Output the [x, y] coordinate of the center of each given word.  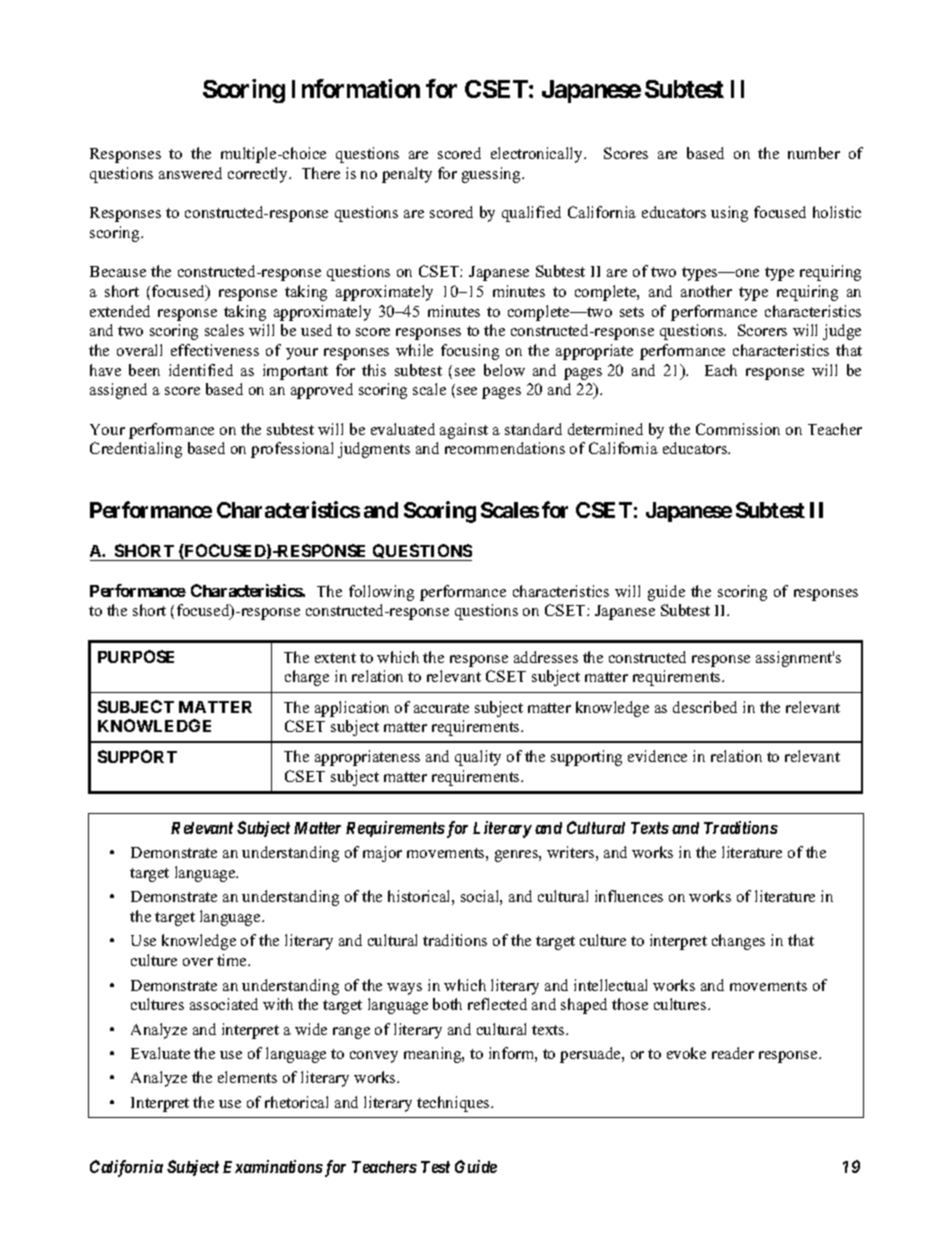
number [814, 153]
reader [733, 1053]
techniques [454, 1104]
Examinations [273, 1166]
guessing [492, 175]
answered [190, 173]
